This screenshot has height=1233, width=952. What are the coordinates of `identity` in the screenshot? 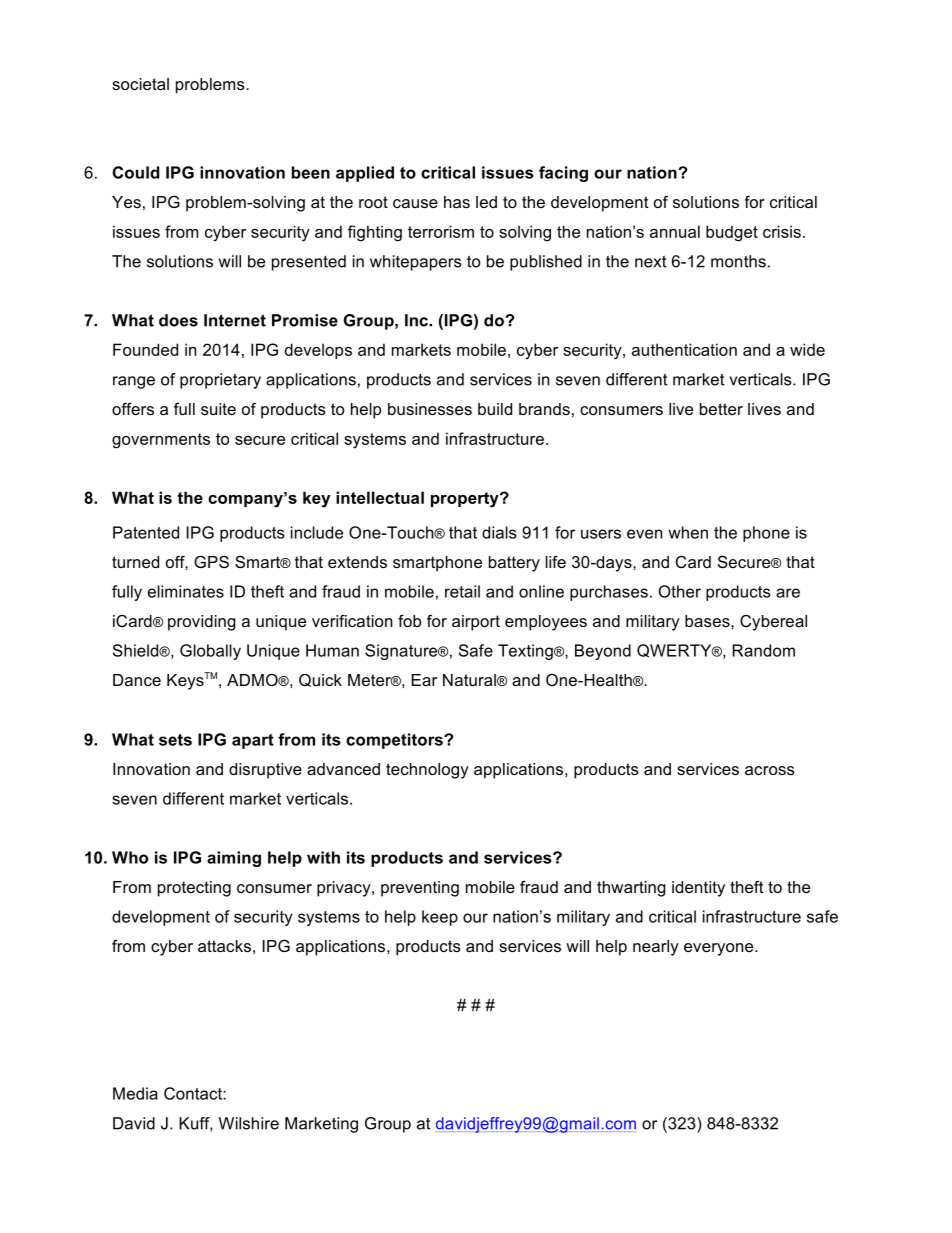 It's located at (698, 889).
